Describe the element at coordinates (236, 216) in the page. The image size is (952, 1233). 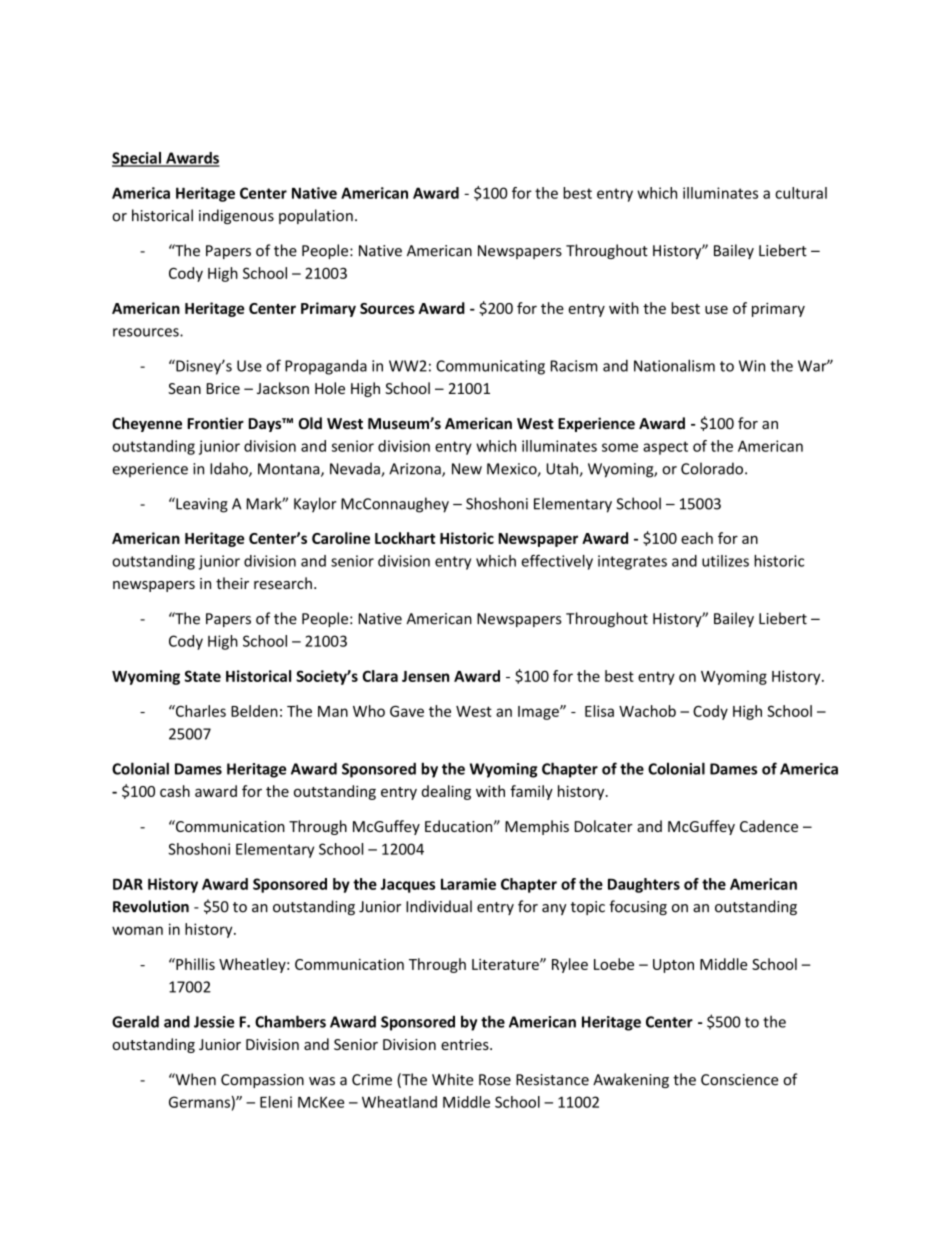
I see `indigenous` at that location.
